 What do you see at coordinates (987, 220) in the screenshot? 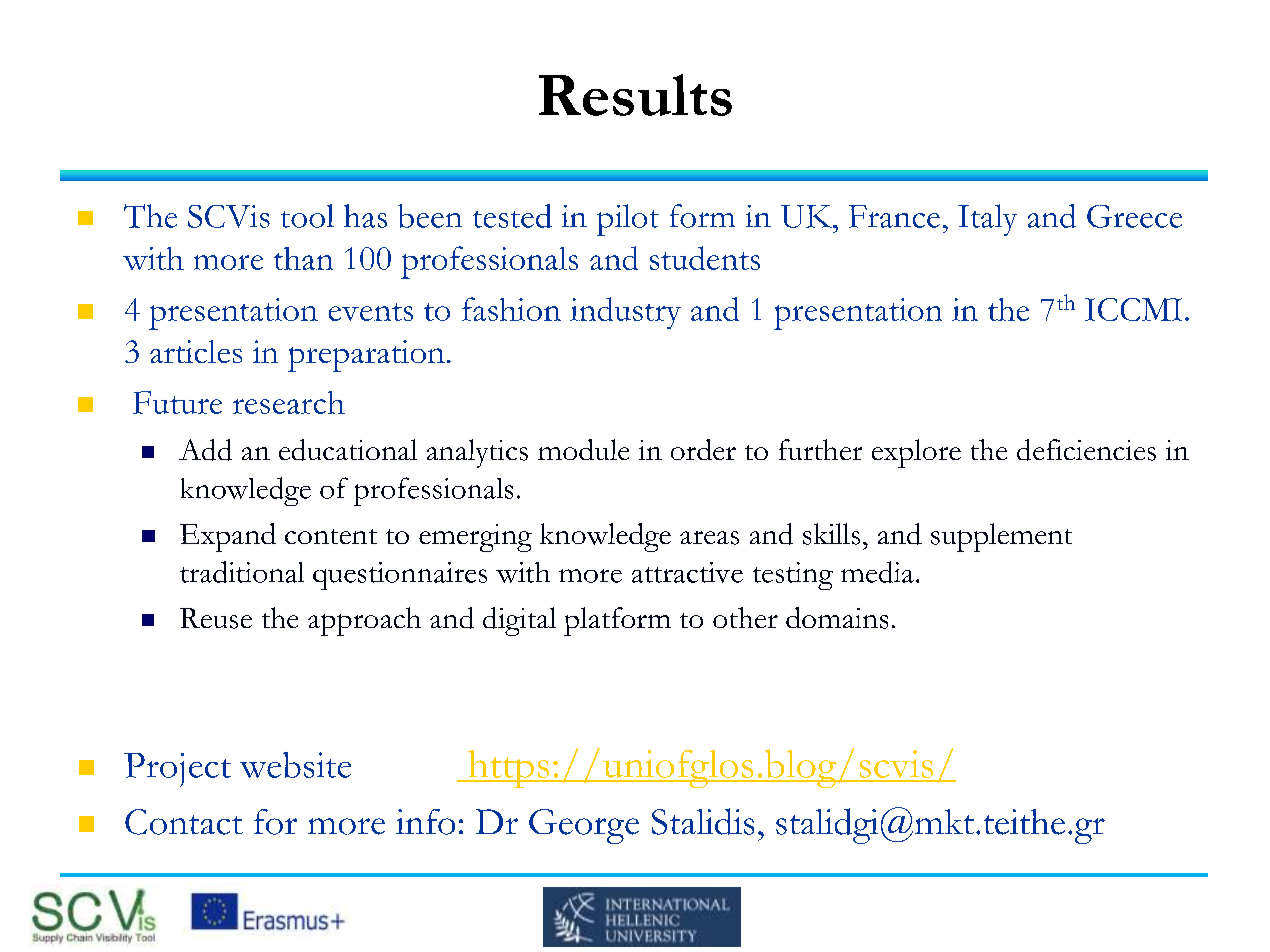
I see `Italy` at bounding box center [987, 220].
